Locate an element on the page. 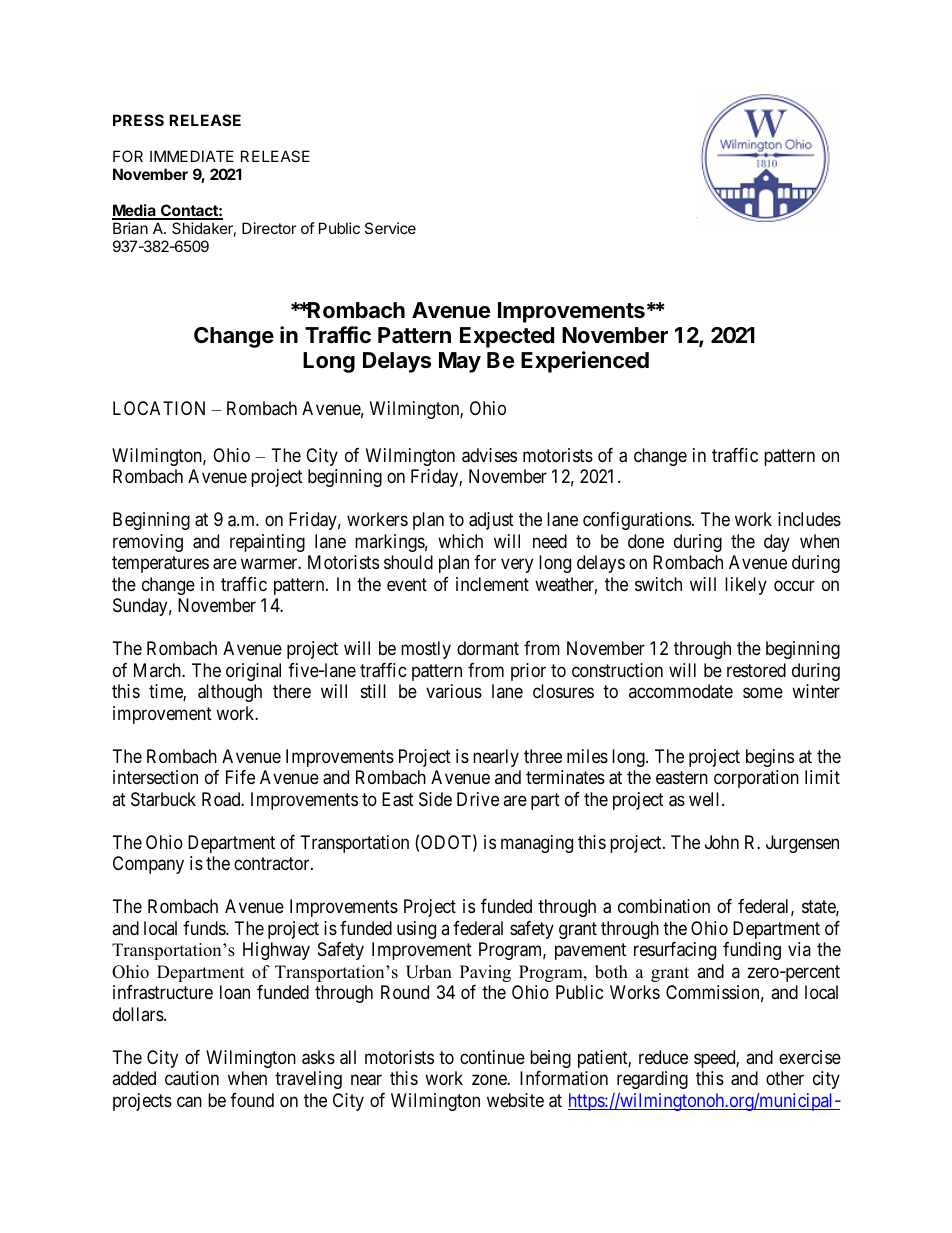  likely is located at coordinates (746, 586).
